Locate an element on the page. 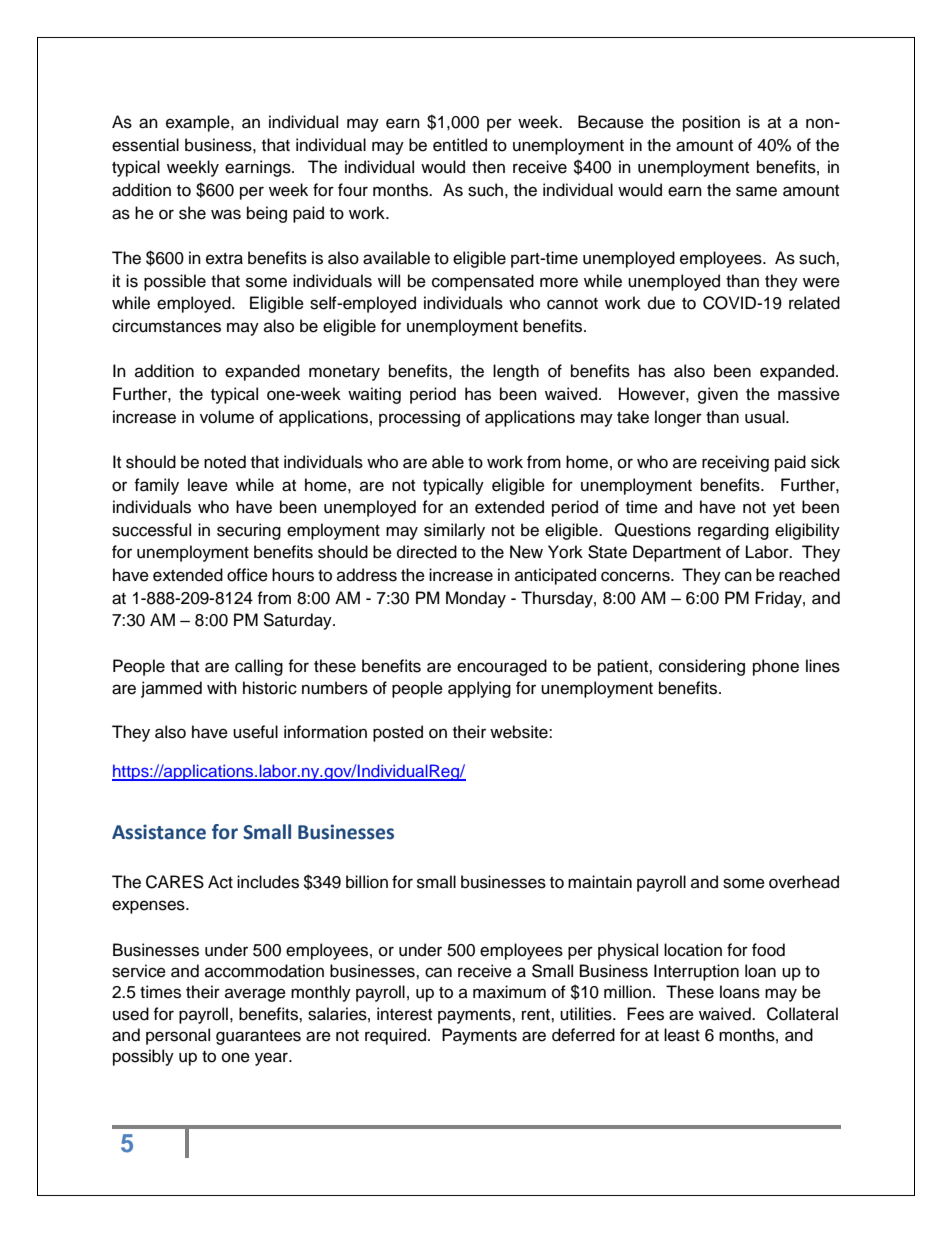 This page has height=1233, width=952. processing is located at coordinates (419, 418).
